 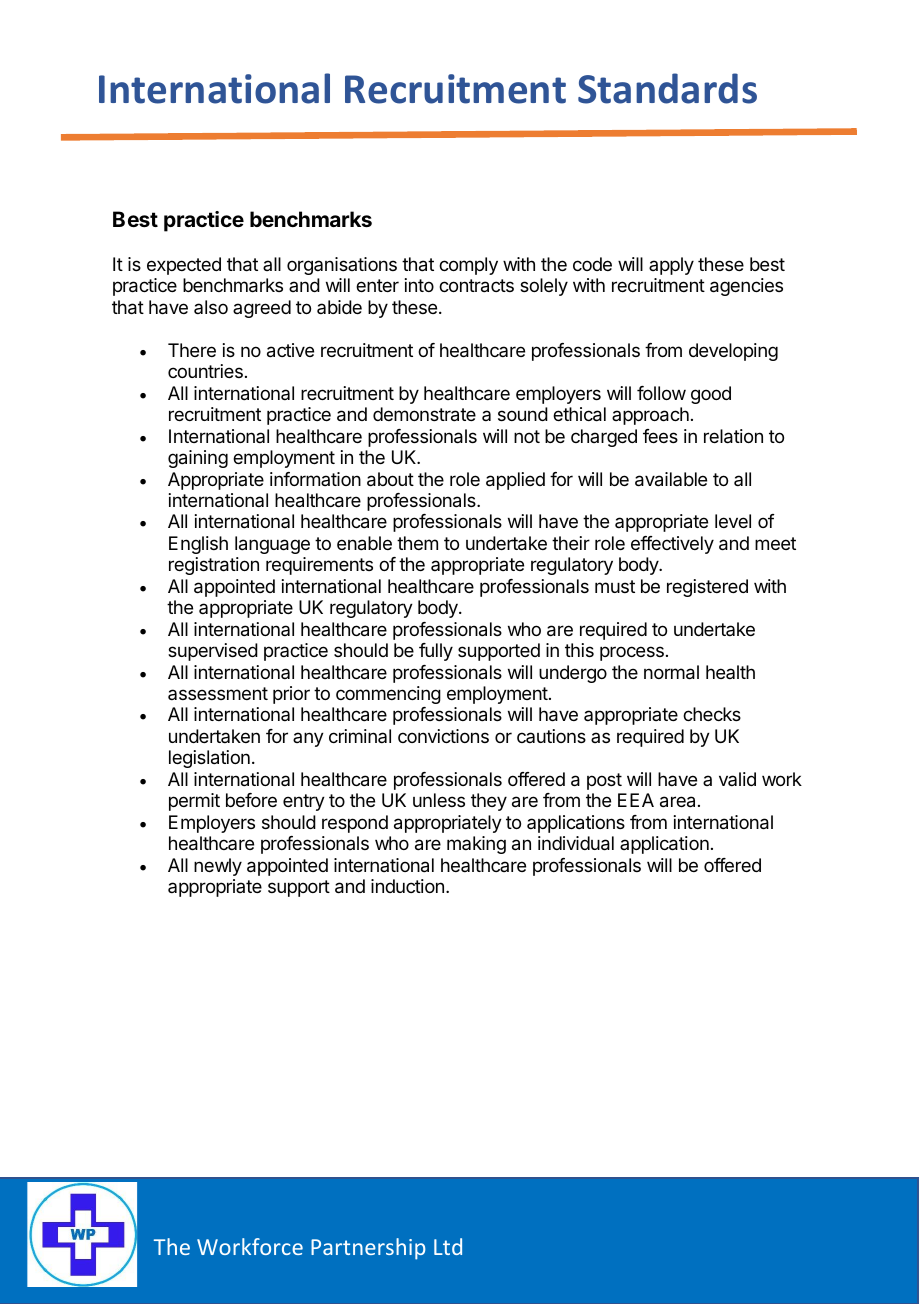 I want to click on expected, so click(x=184, y=266).
